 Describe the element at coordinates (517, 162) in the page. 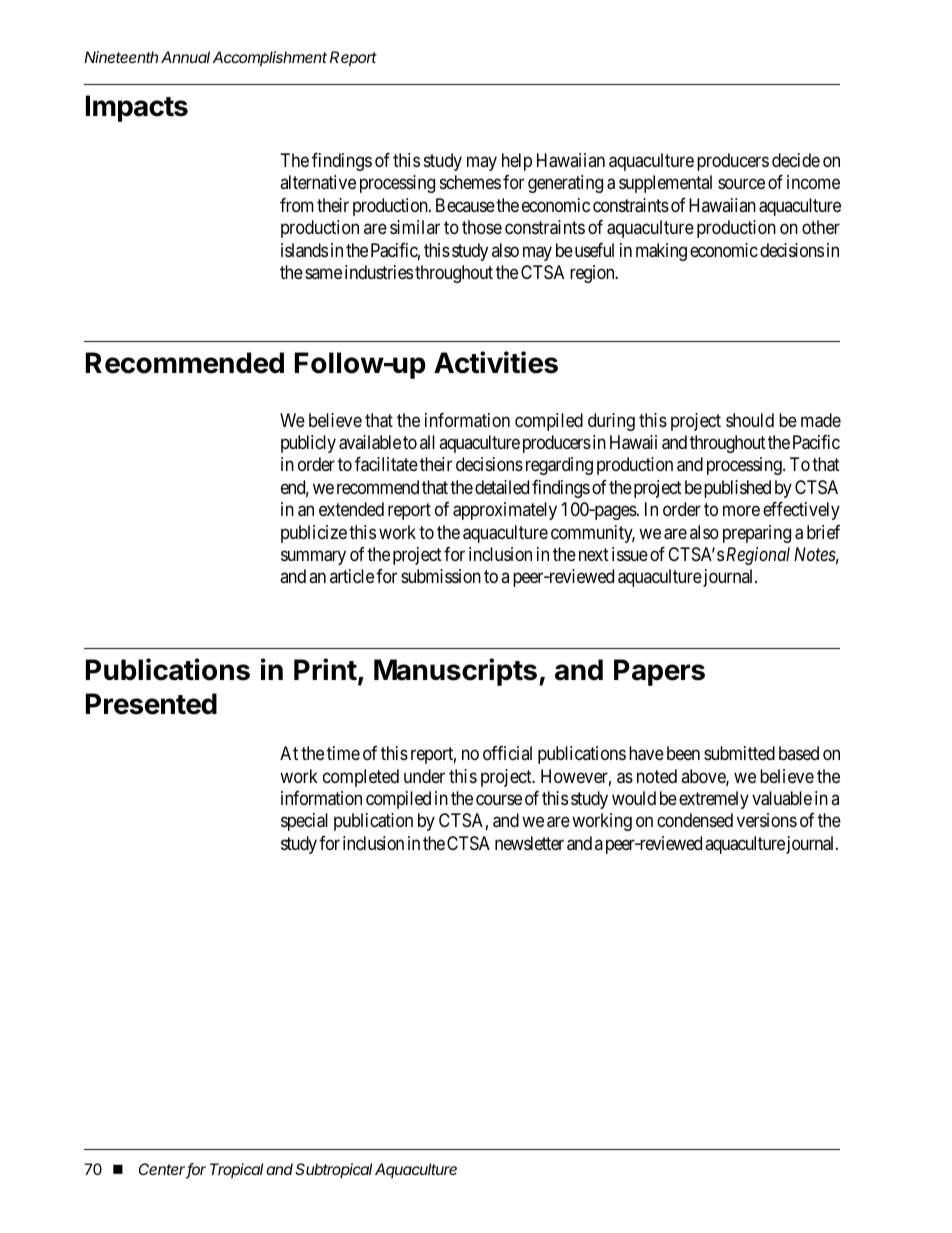

I see `help` at that location.
